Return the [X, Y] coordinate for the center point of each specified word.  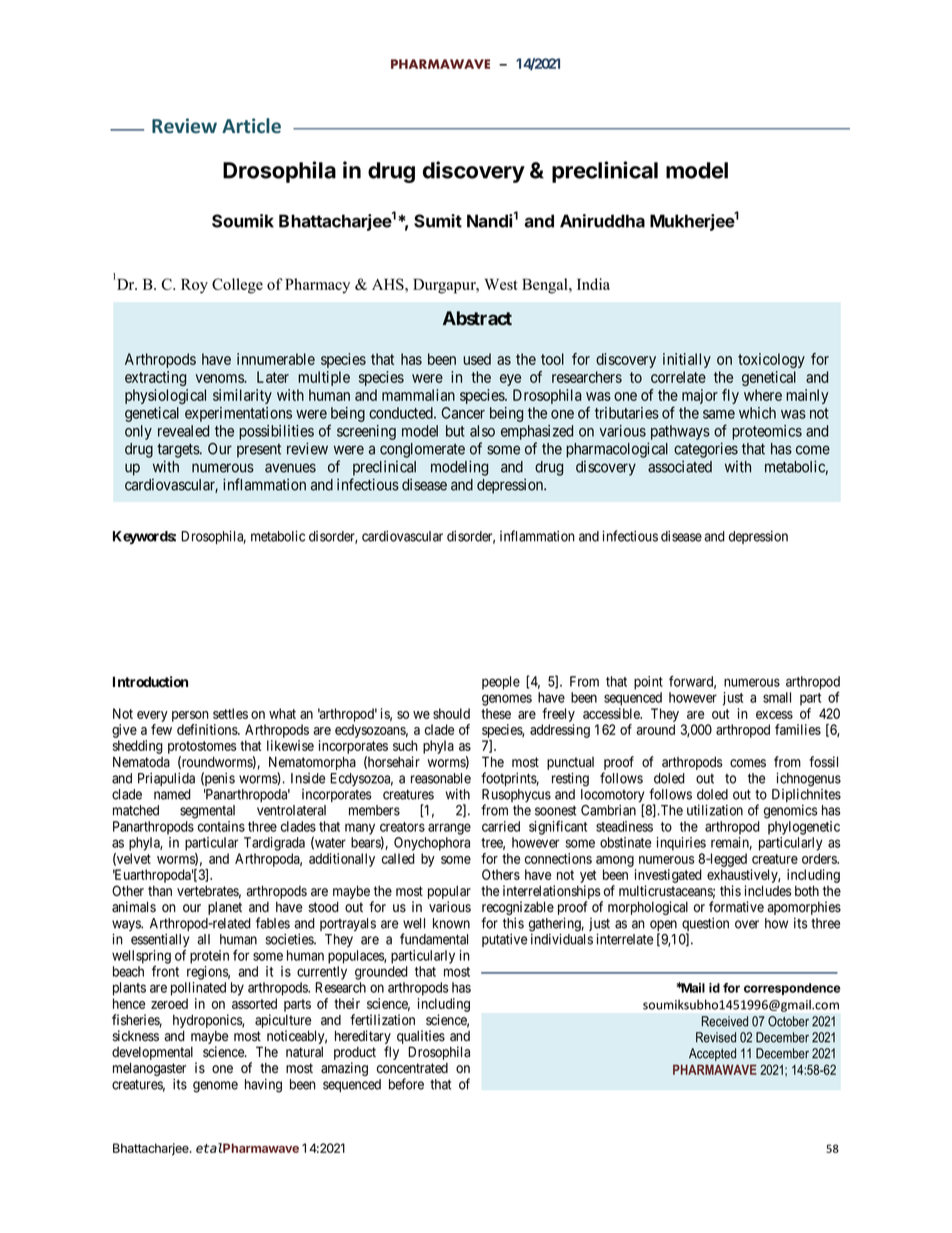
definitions [208, 729]
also [482, 431]
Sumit [438, 221]
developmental [154, 1055]
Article [251, 125]
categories [706, 450]
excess [774, 715]
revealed [183, 431]
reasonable [441, 778]
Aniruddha [602, 221]
